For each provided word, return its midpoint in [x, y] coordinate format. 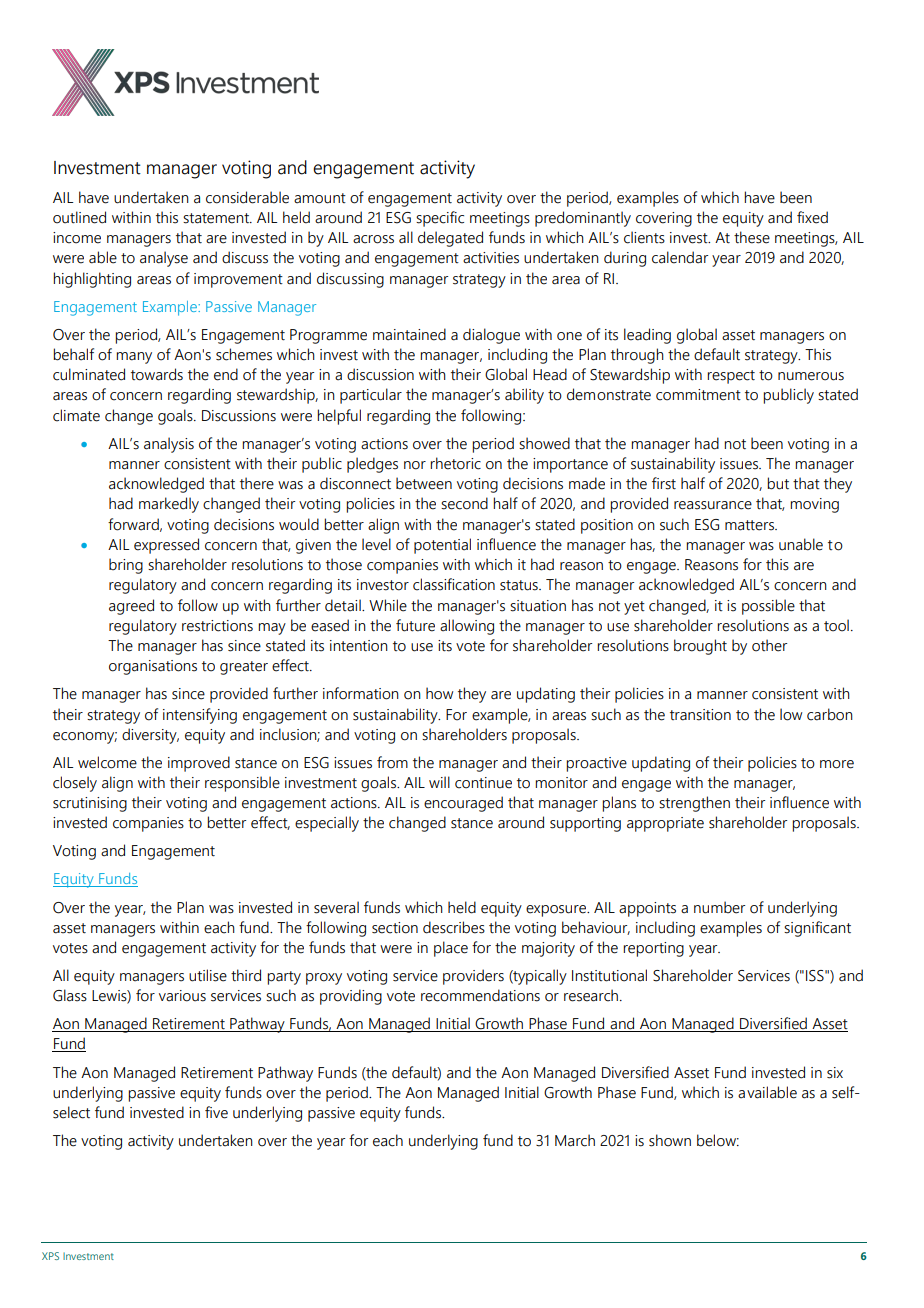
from [392, 762]
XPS [50, 1256]
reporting [653, 949]
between [424, 483]
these [752, 237]
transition [700, 715]
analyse [164, 259]
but [778, 483]
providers [473, 977]
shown [670, 1140]
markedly [169, 505]
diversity [150, 736]
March [575, 1140]
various [182, 996]
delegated [450, 239]
